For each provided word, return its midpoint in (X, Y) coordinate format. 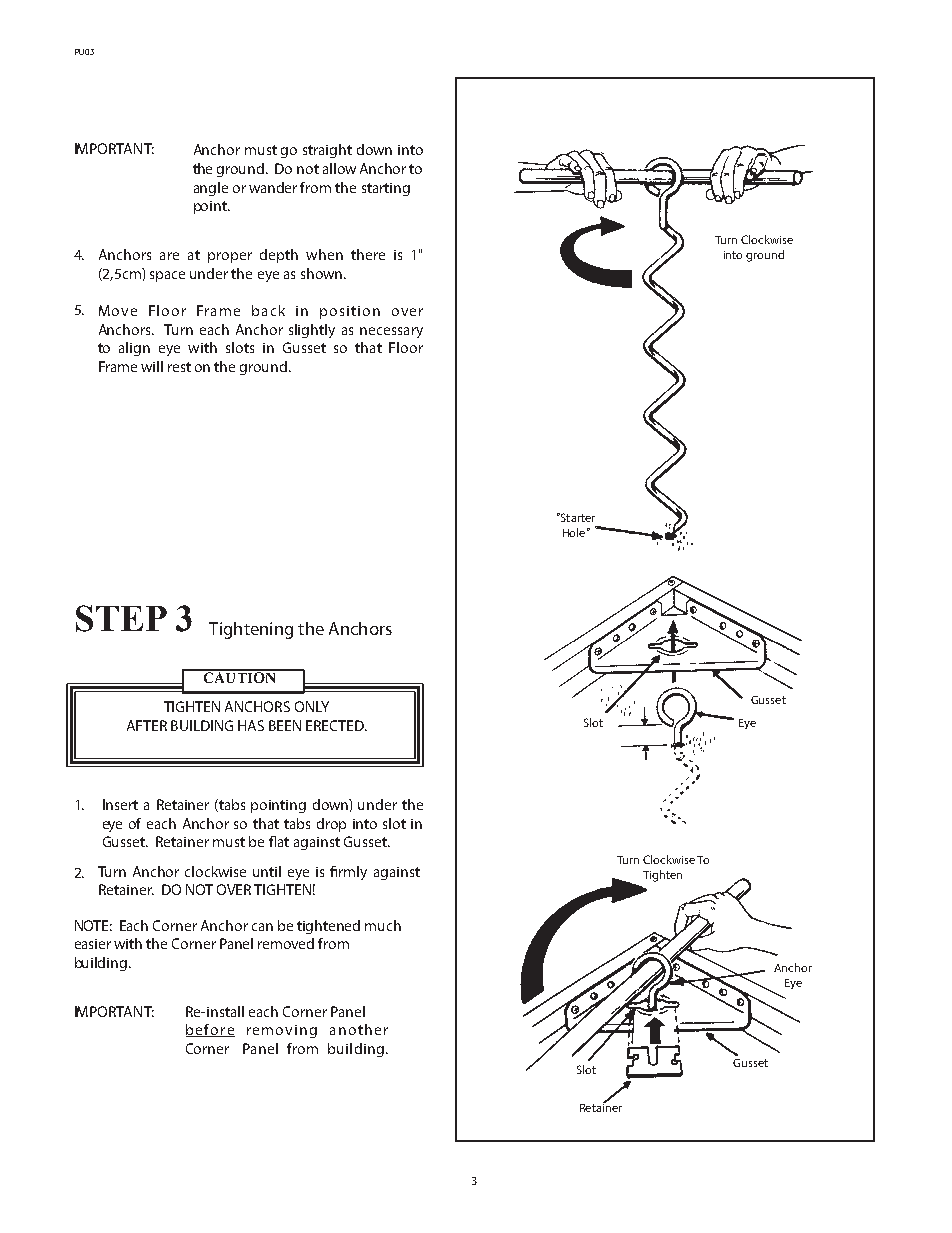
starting (386, 189)
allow (339, 168)
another (359, 1029)
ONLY (312, 706)
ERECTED (336, 725)
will (152, 366)
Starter (576, 517)
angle (211, 189)
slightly (312, 331)
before (210, 1030)
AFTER (147, 725)
